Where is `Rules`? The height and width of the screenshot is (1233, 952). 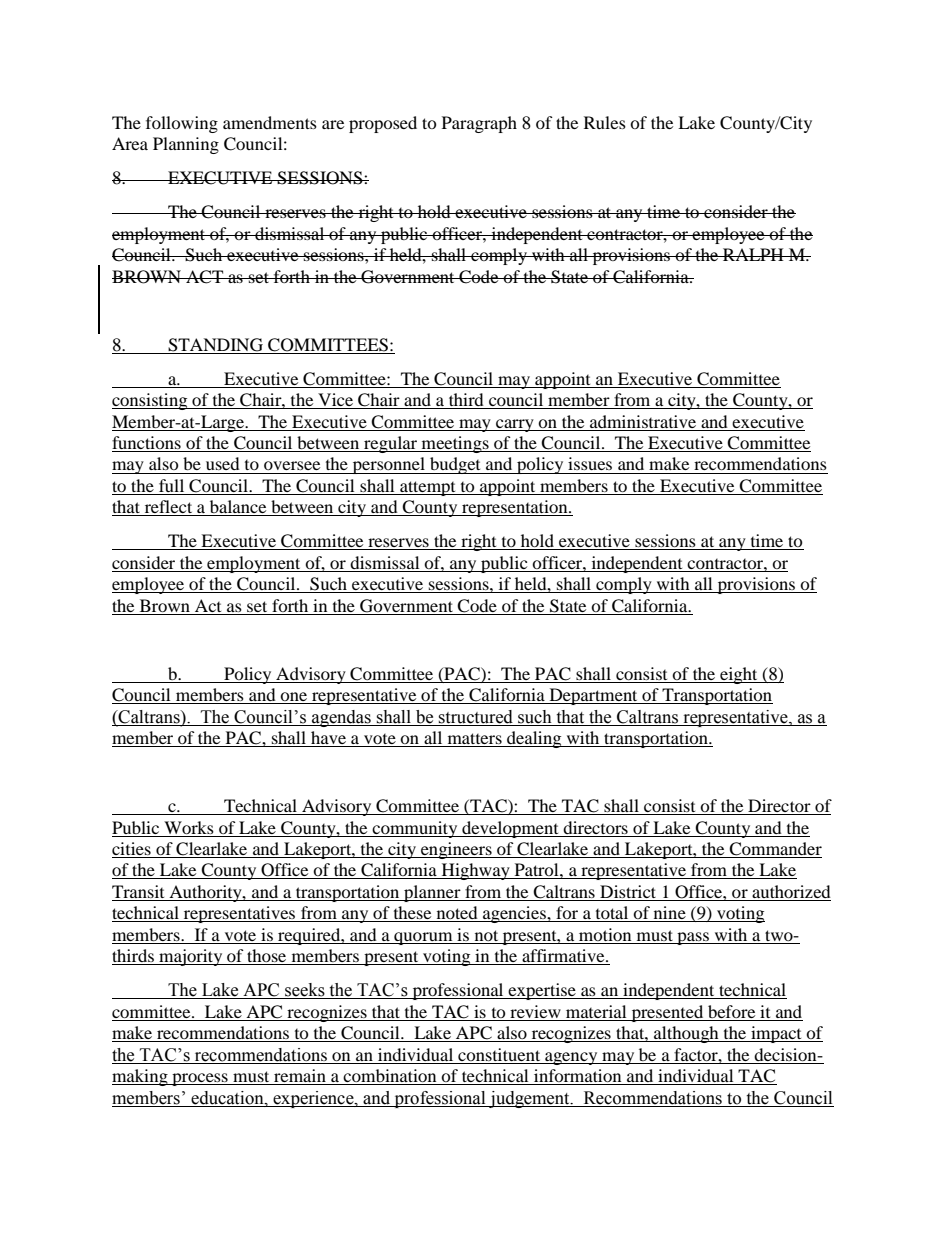 Rules is located at coordinates (605, 122).
